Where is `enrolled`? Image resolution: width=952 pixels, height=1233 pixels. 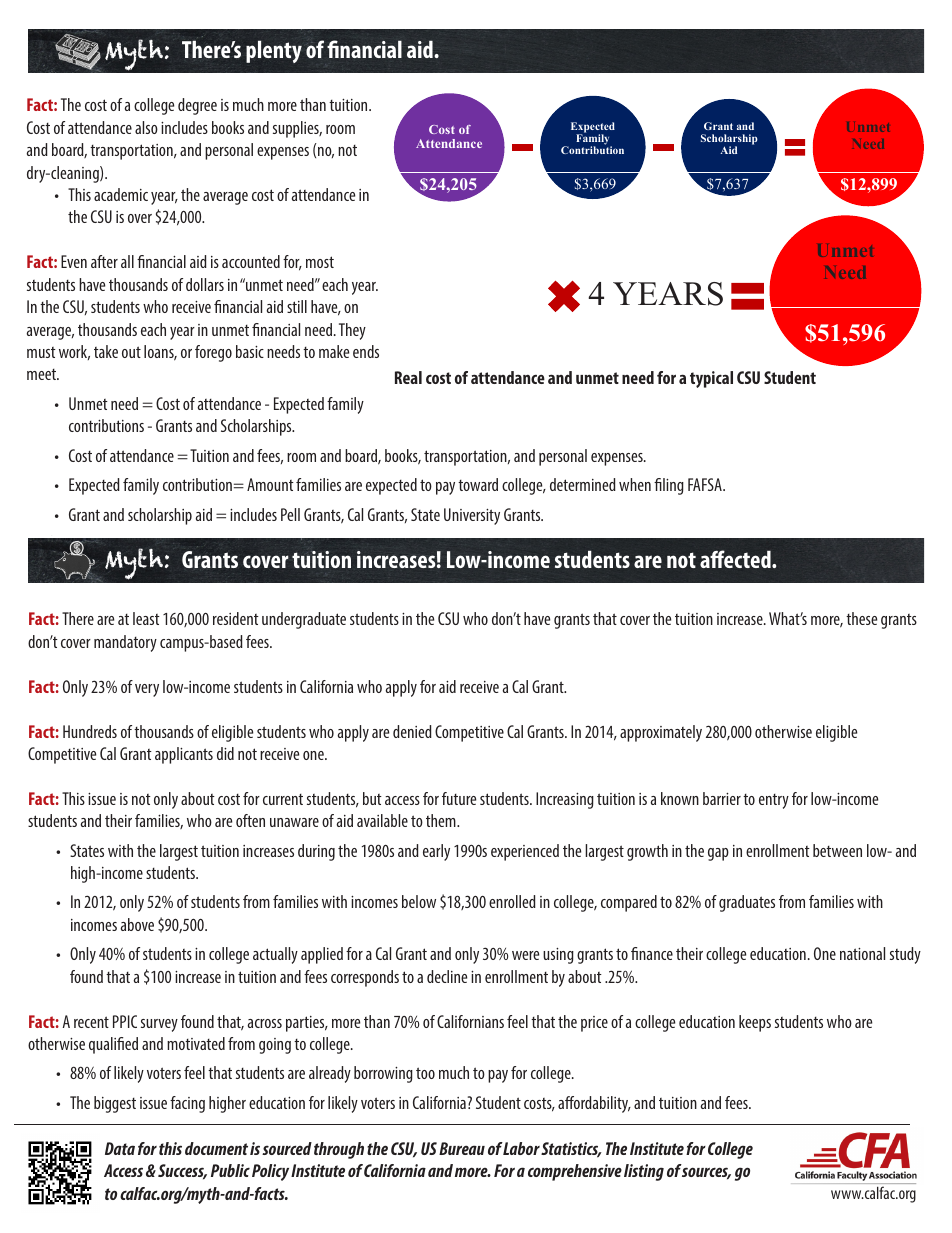
enrolled is located at coordinates (512, 901).
